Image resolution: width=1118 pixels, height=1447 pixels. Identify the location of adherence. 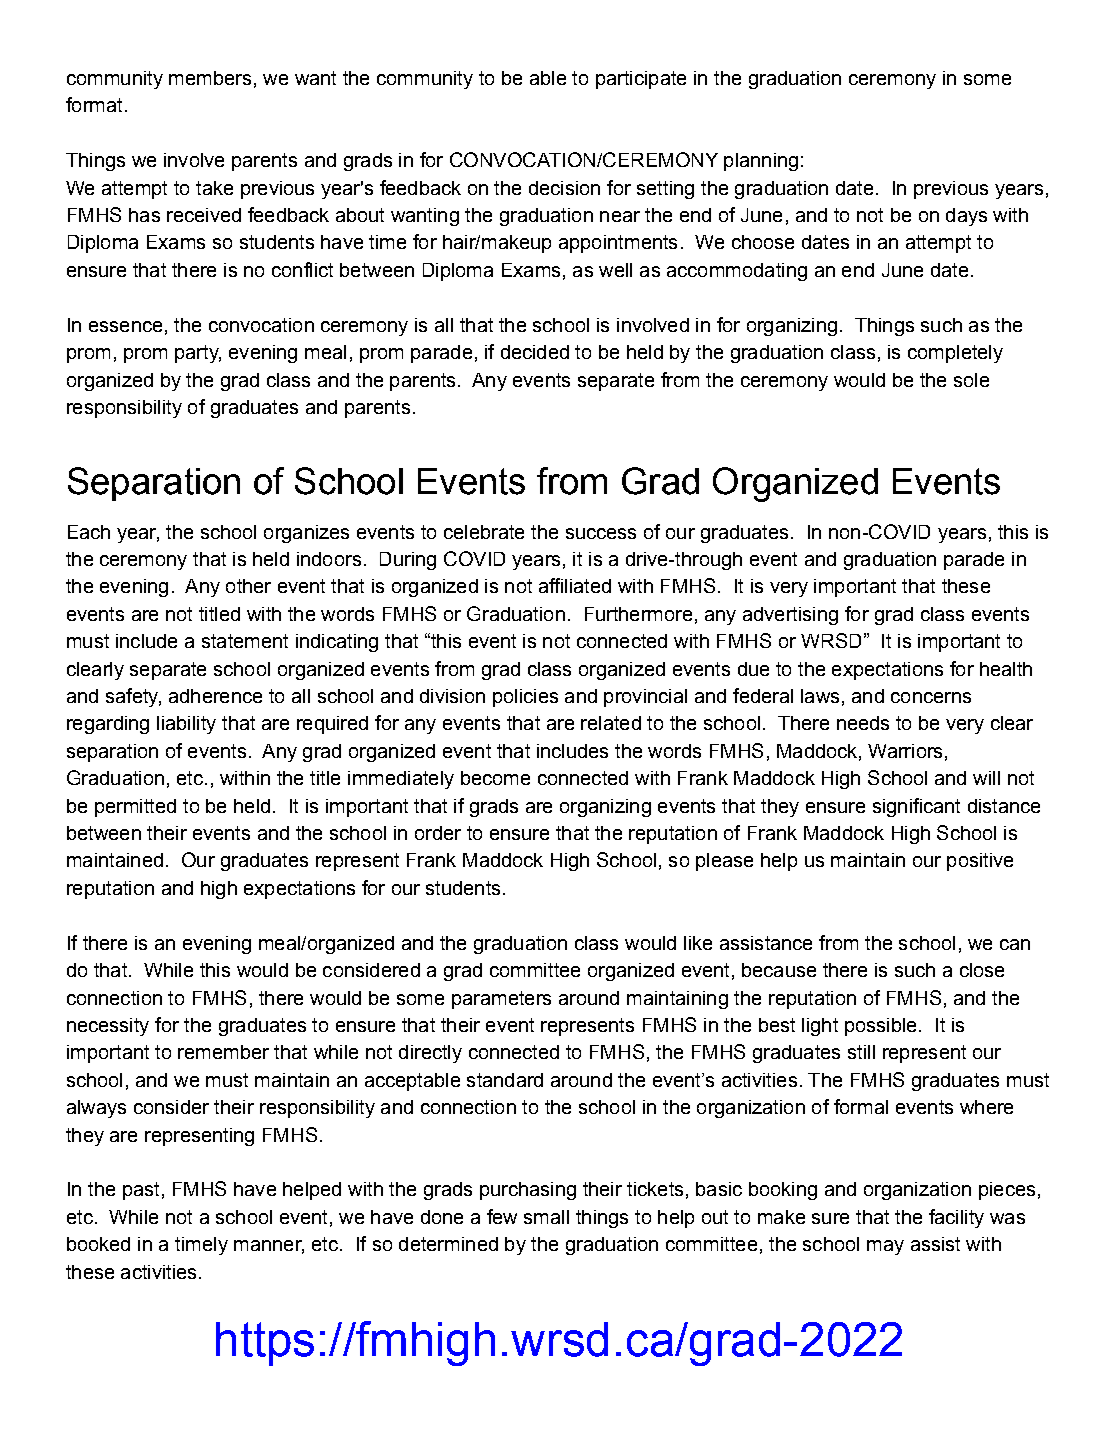
(215, 696).
